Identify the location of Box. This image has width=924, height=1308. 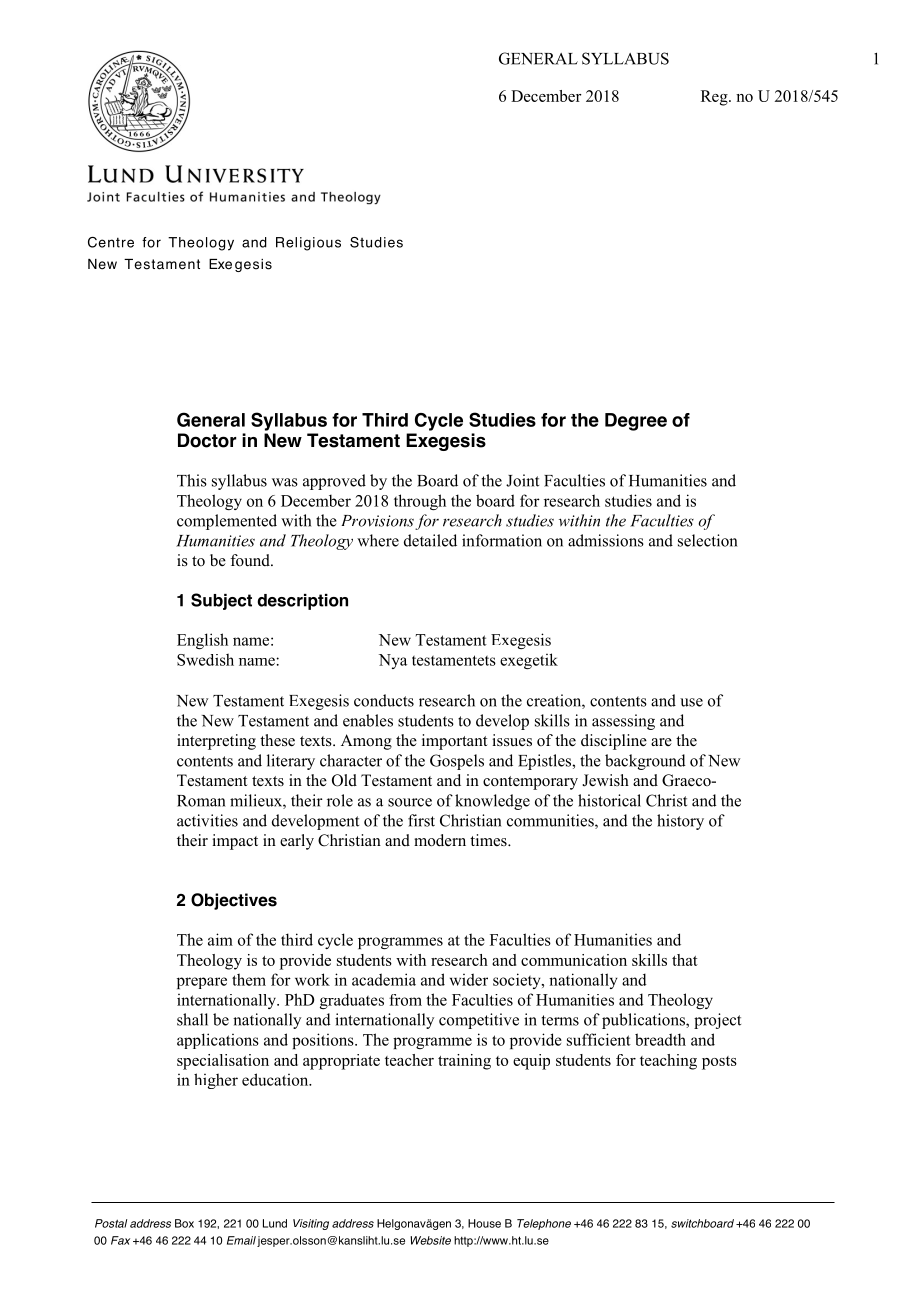
(184, 1223).
